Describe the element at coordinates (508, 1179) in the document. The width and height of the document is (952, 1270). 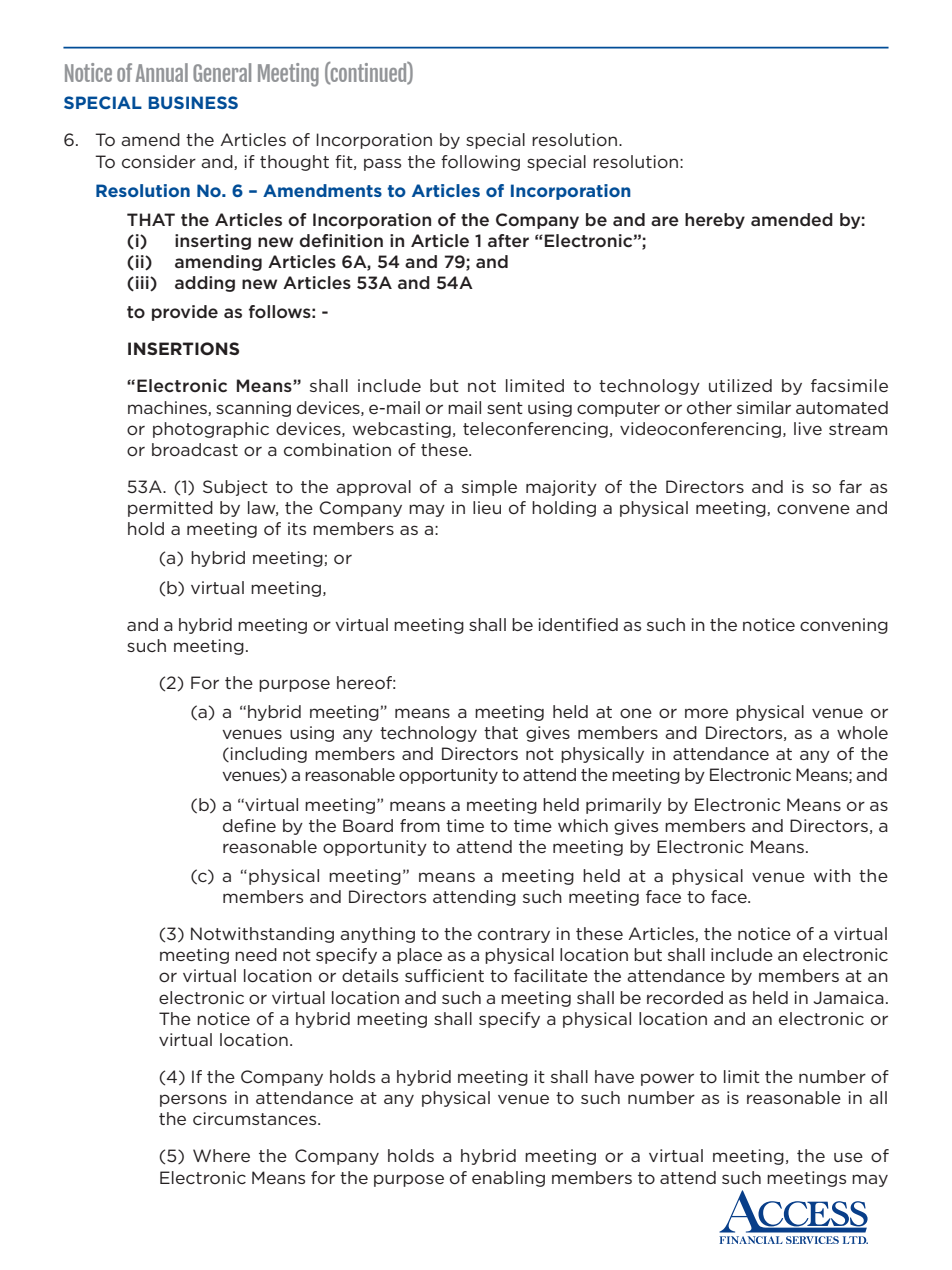
I see `enabling` at that location.
